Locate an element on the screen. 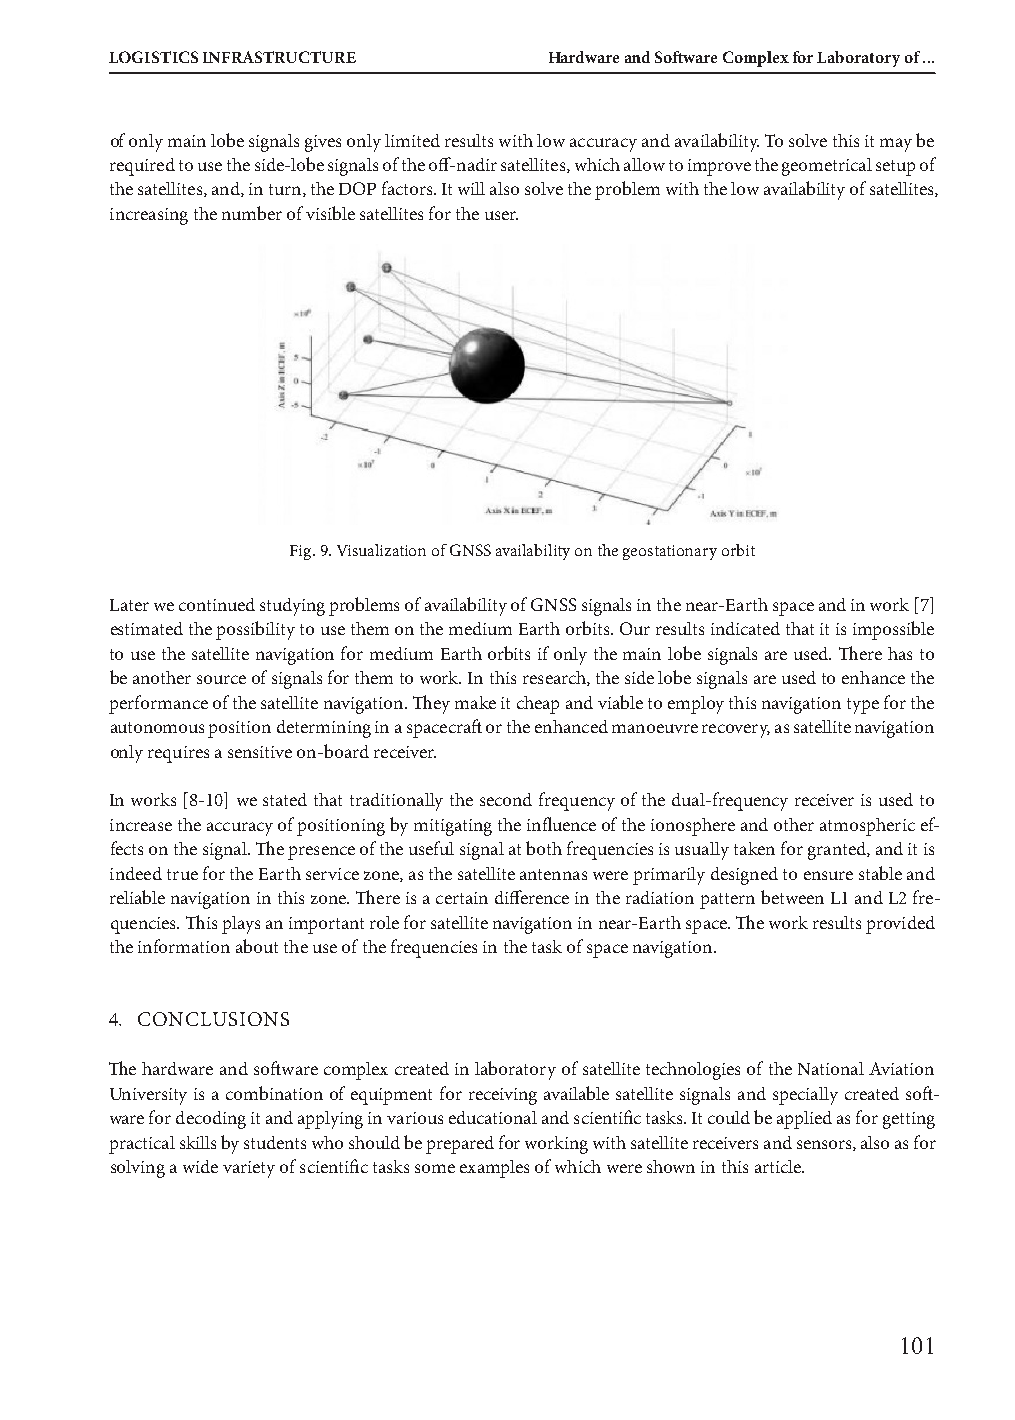 The image size is (1015, 1420). true is located at coordinates (182, 874).
